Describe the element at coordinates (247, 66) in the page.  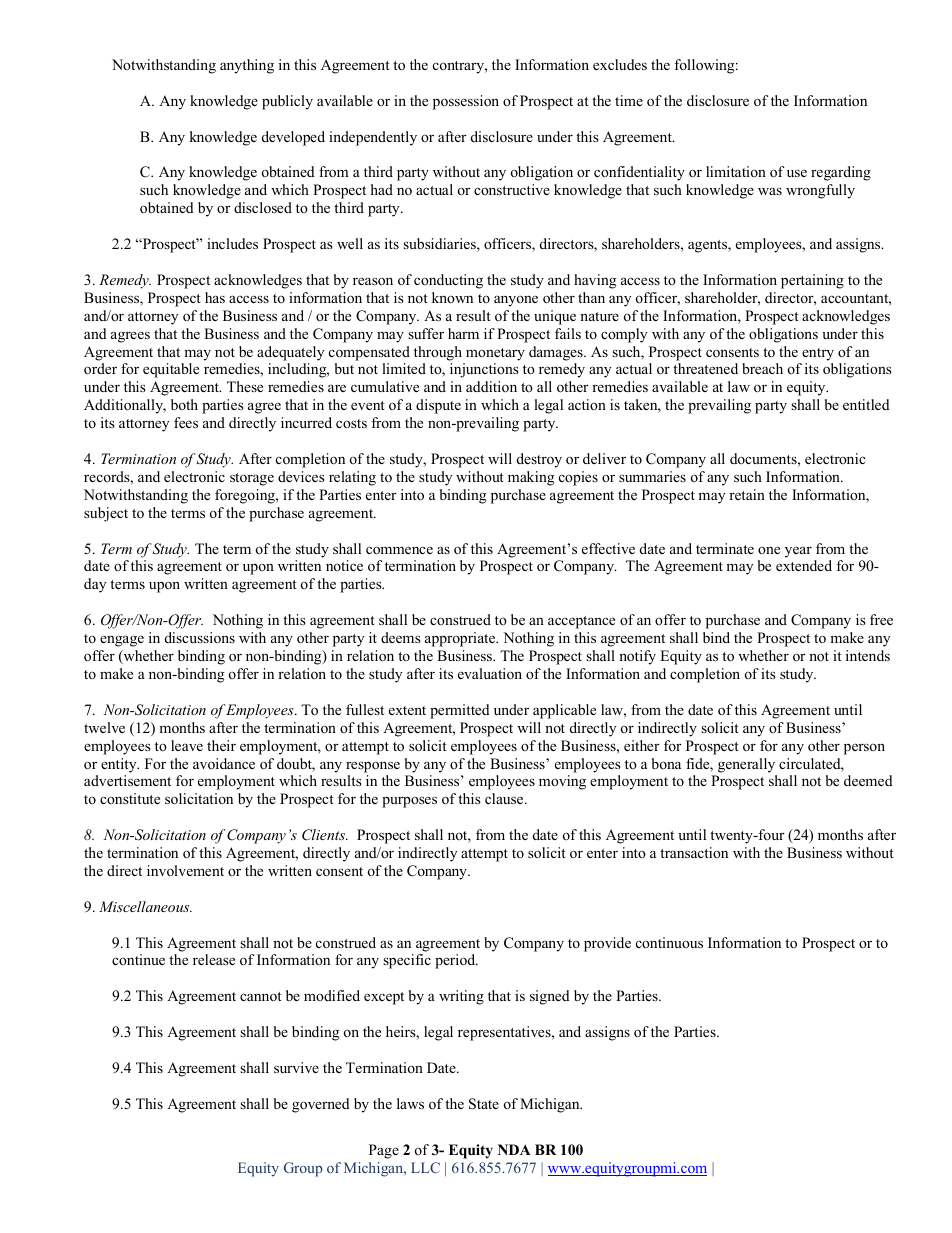
I see `anything` at that location.
